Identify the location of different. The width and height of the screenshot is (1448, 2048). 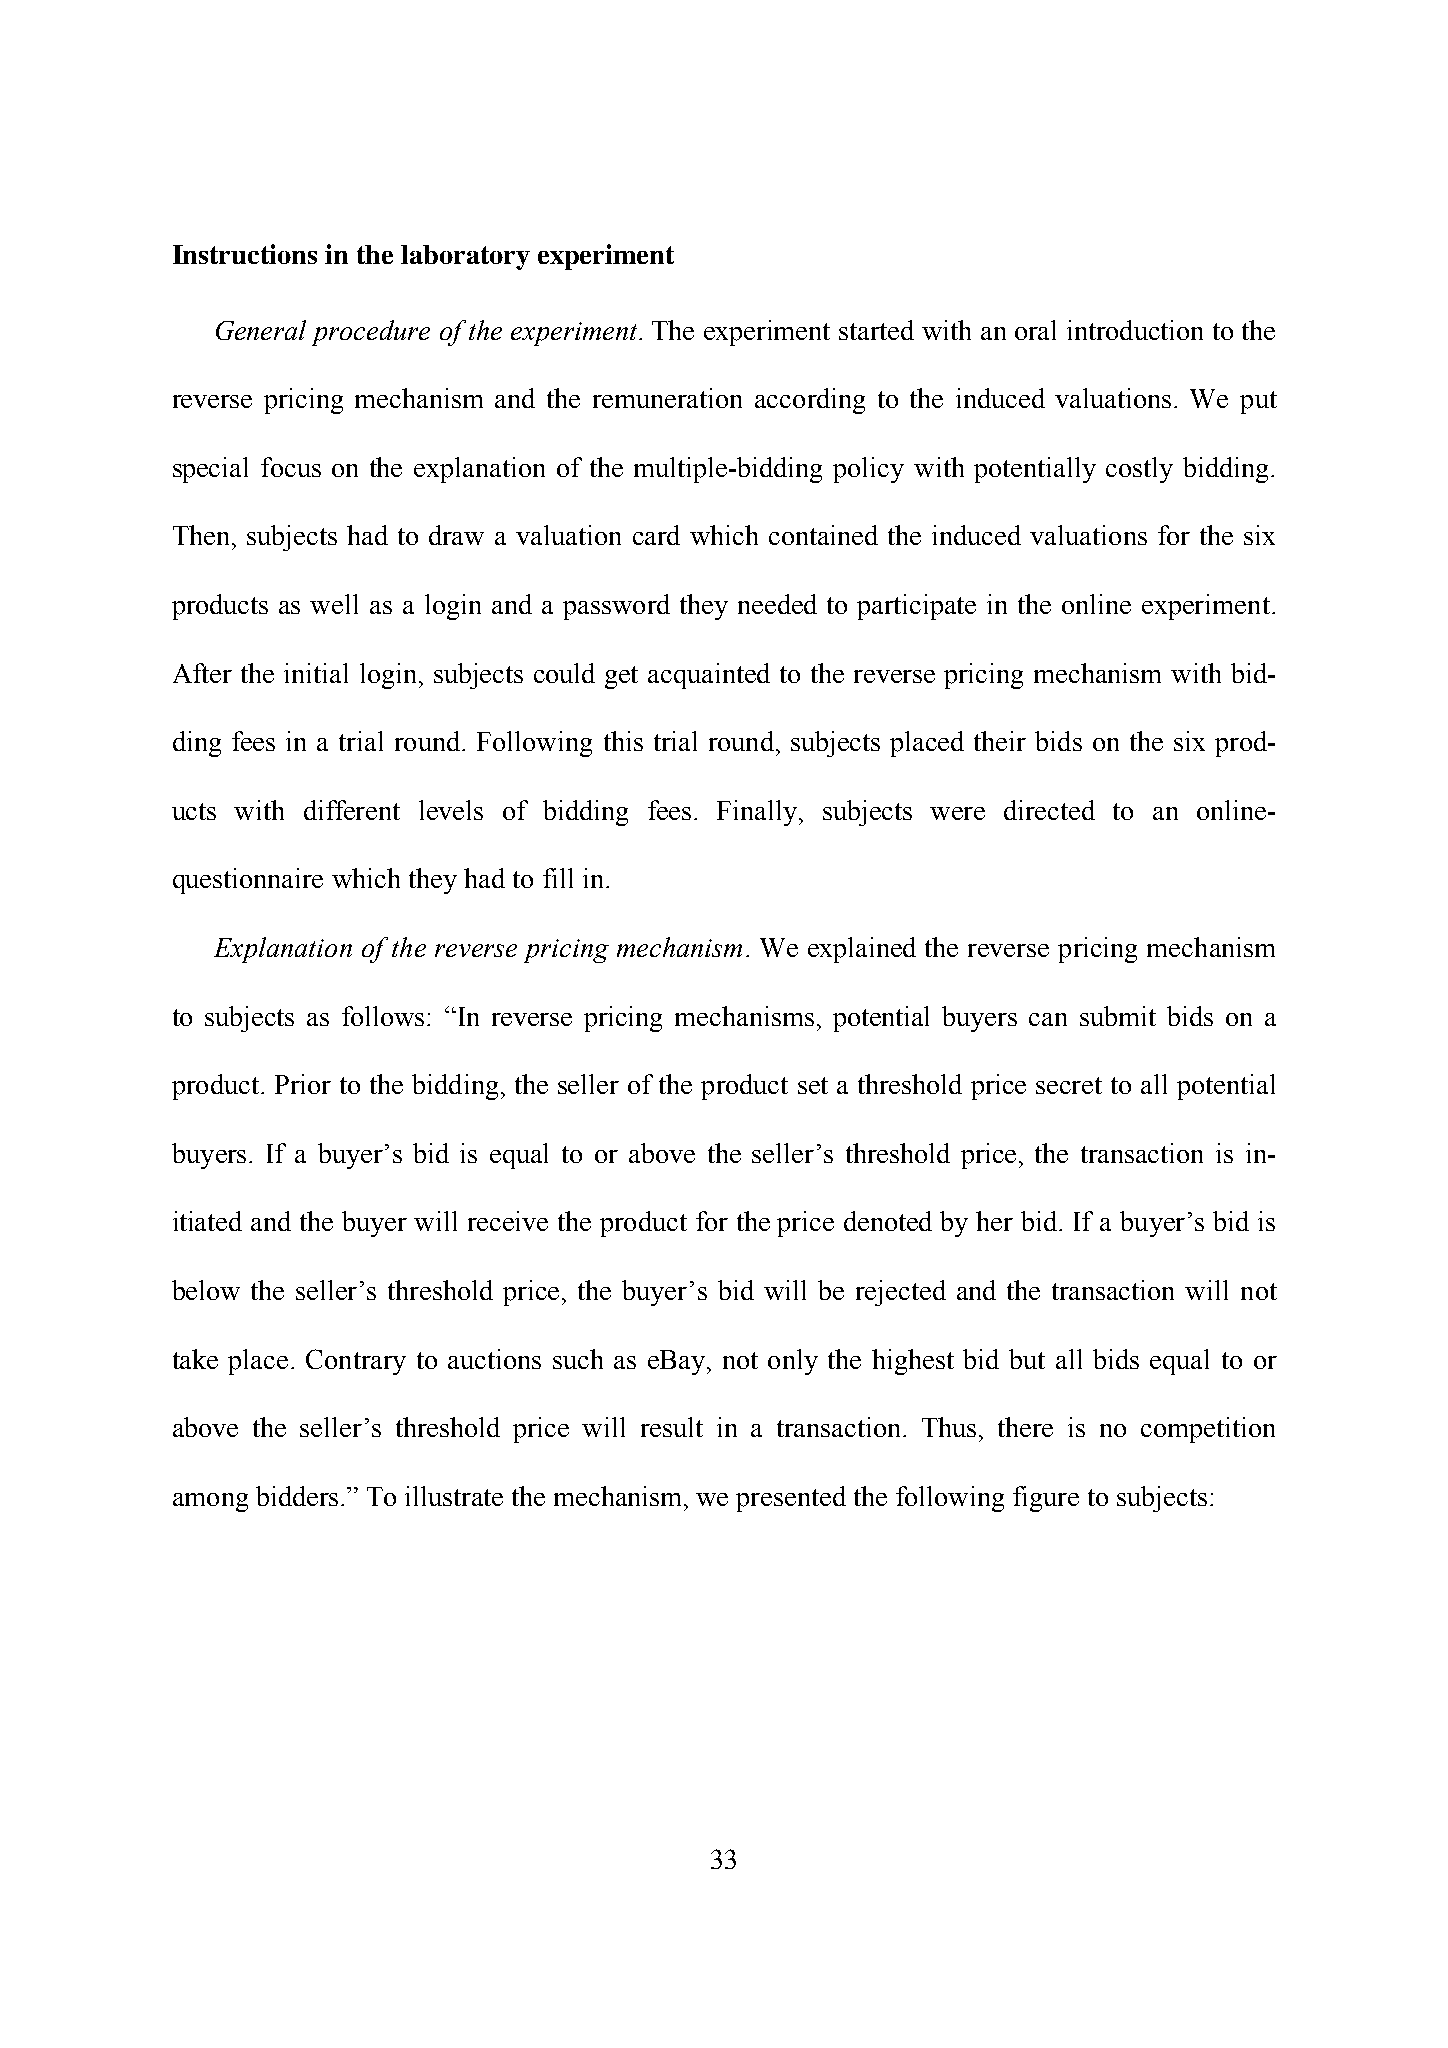
(352, 810).
